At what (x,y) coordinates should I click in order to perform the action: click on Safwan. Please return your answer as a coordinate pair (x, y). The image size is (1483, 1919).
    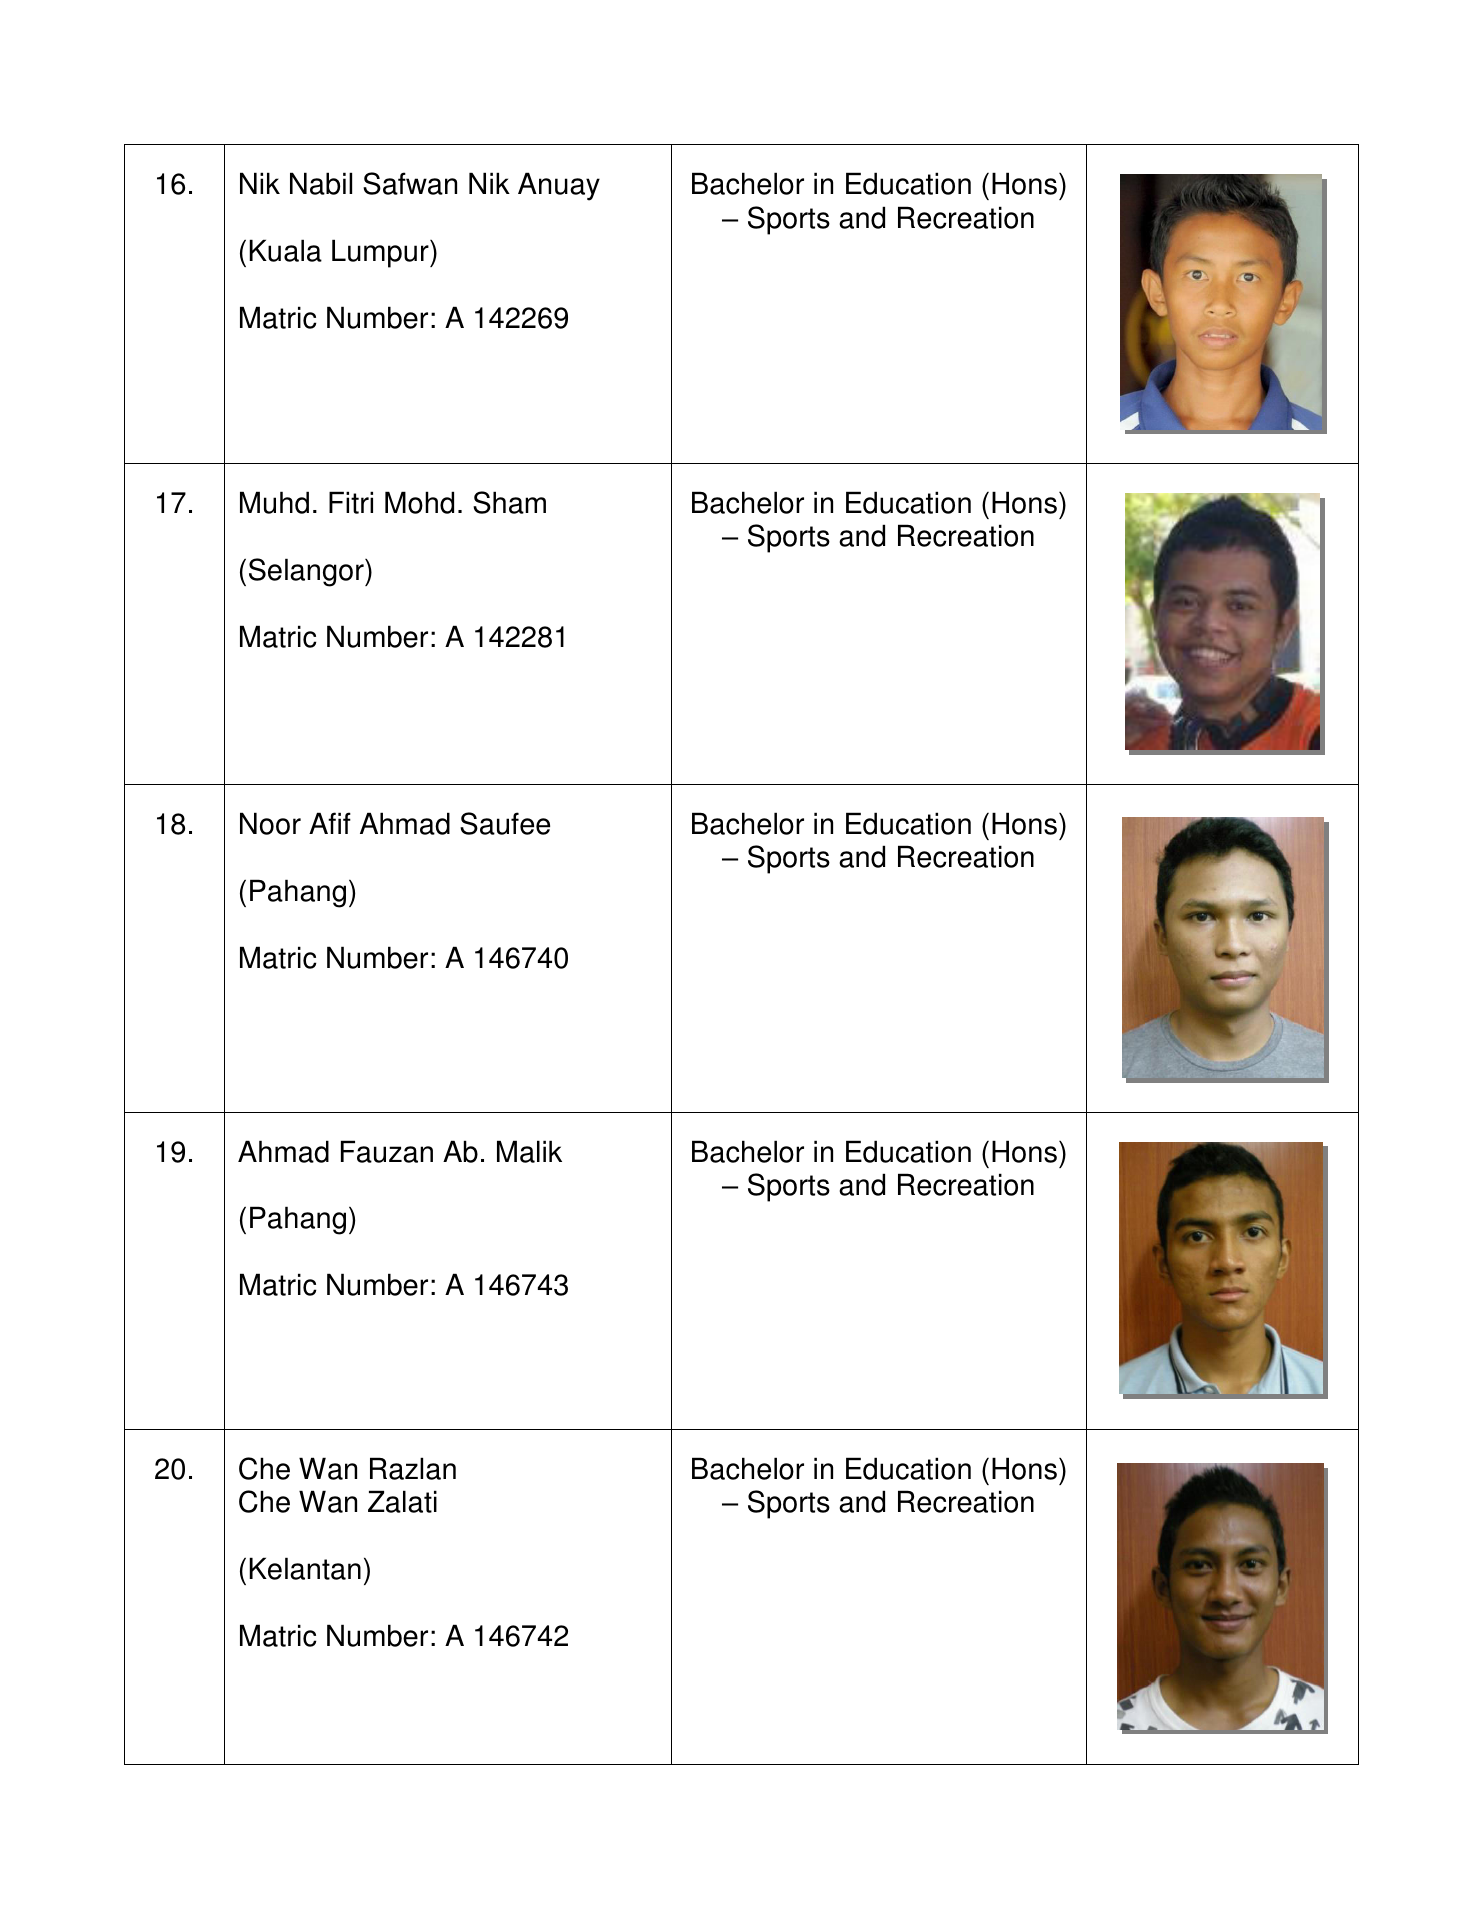
    Looking at the image, I should click on (410, 183).
